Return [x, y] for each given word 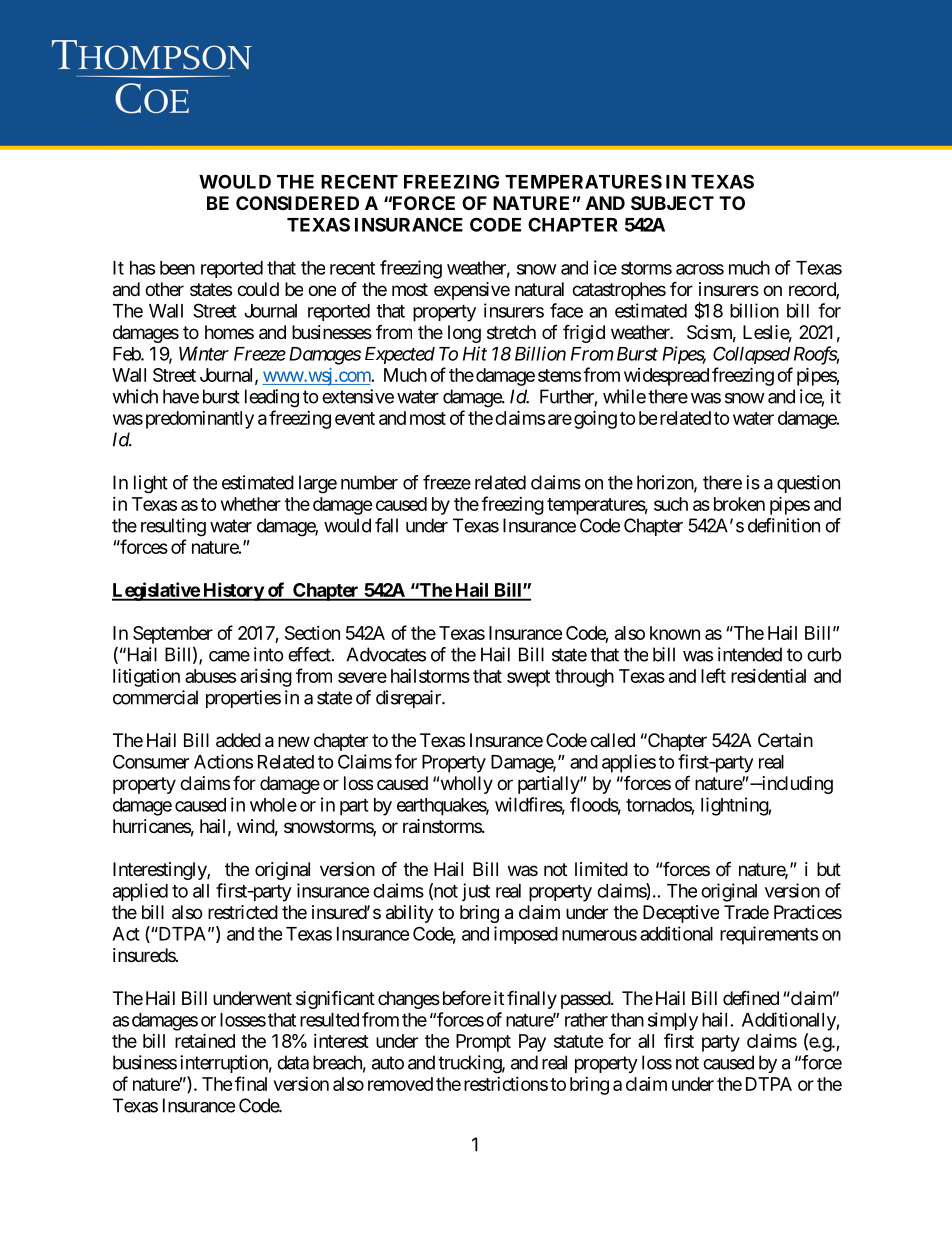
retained [205, 1040]
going [595, 419]
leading [272, 398]
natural [539, 289]
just [476, 892]
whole [273, 805]
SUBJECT [672, 203]
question [808, 484]
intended [750, 654]
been [177, 268]
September [173, 635]
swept [528, 678]
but [829, 869]
